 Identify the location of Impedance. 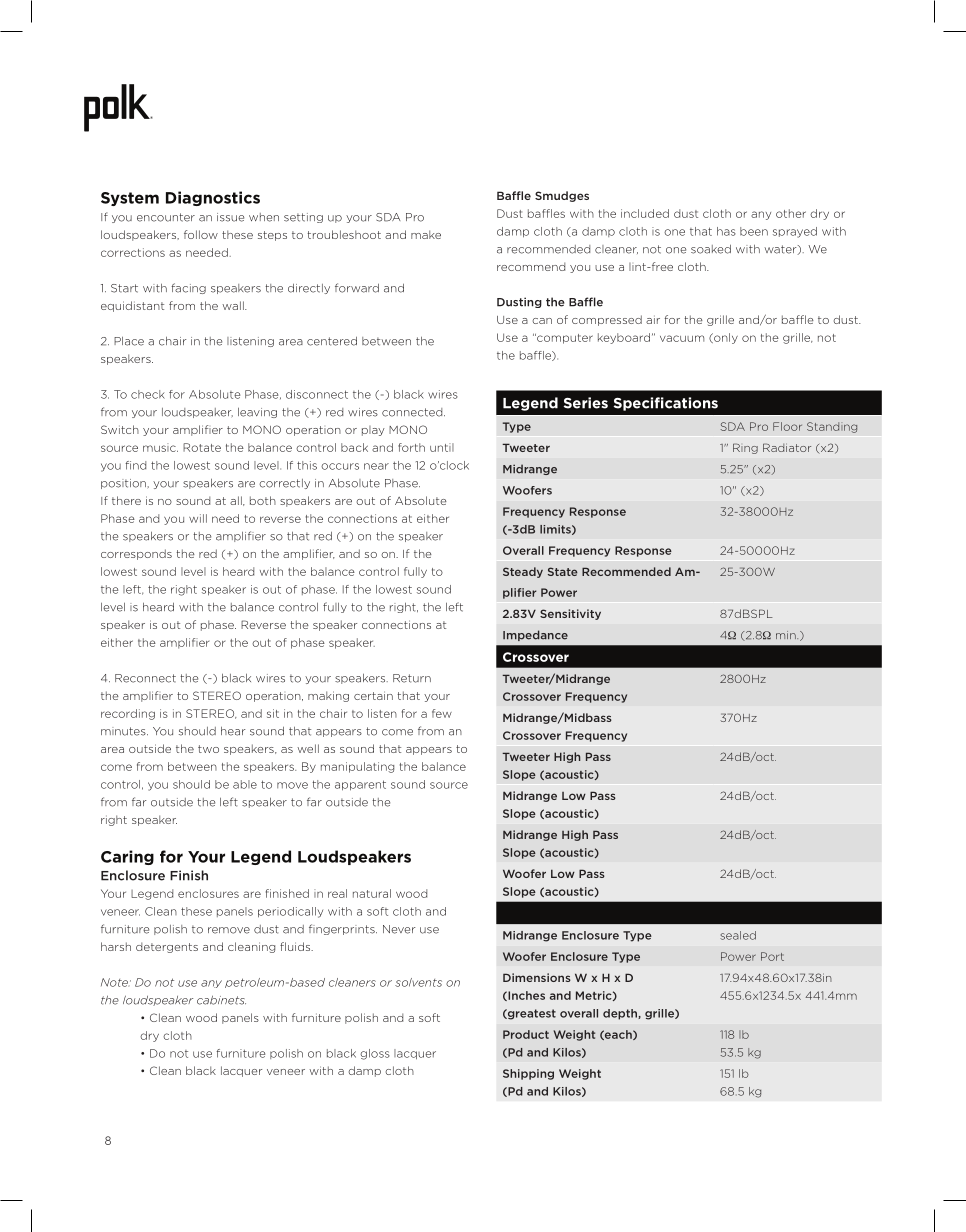
(535, 635).
